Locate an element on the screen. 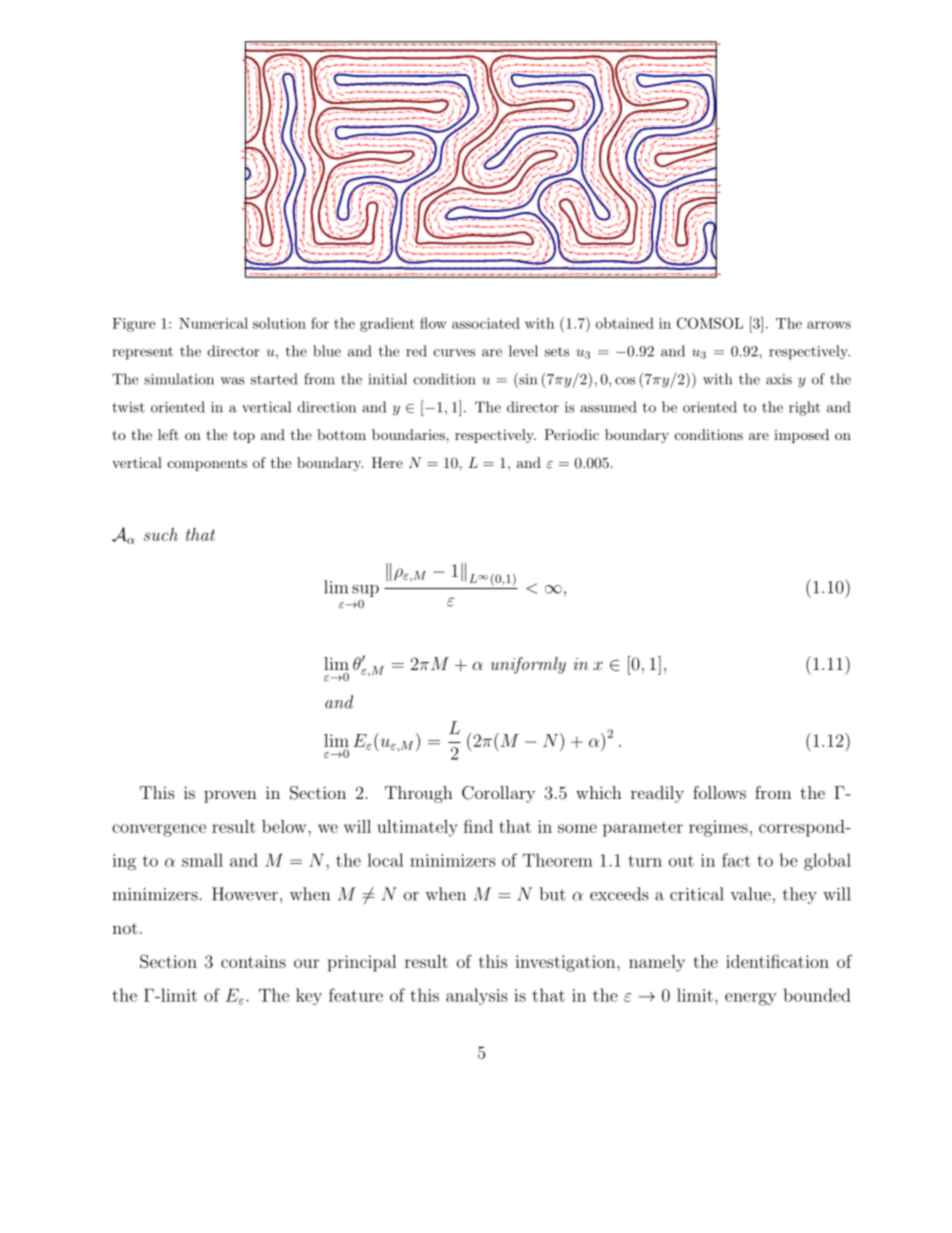 The width and height of the screenshot is (952, 1233). axis is located at coordinates (779, 379).
